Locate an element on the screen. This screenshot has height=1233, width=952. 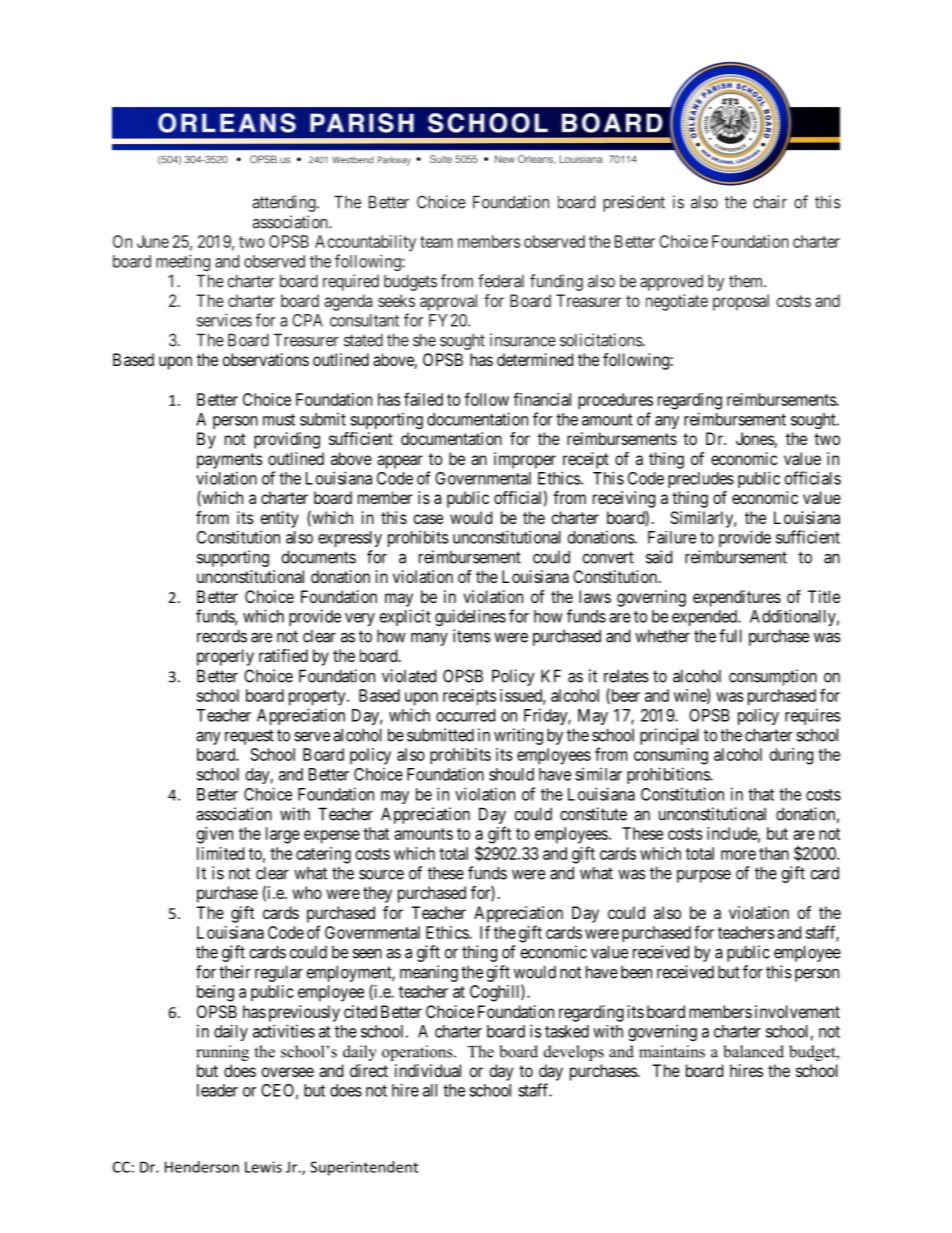
team is located at coordinates (436, 242).
